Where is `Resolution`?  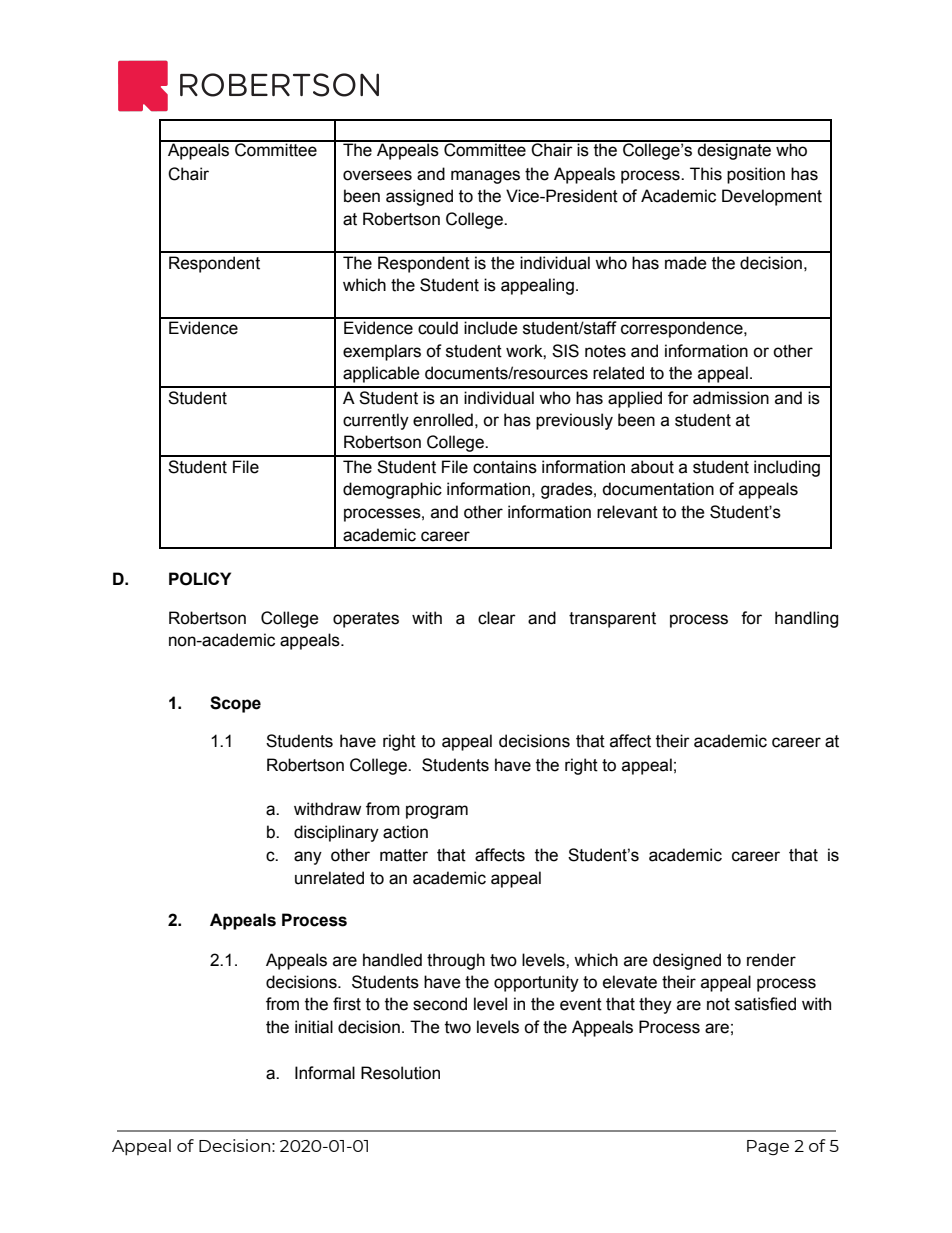
Resolution is located at coordinates (400, 1073).
